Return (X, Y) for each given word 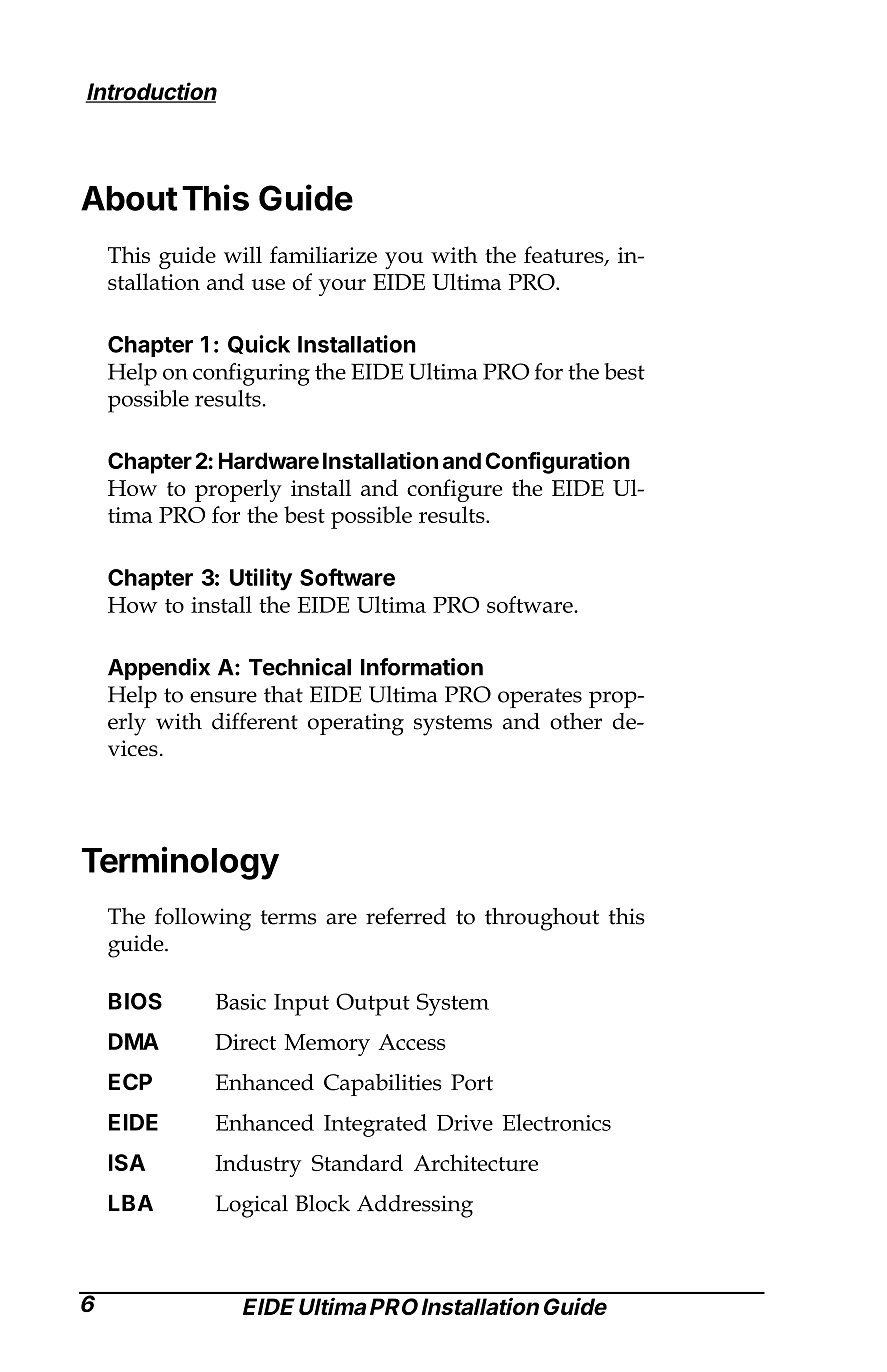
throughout (542, 919)
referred (406, 916)
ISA (127, 1162)
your (342, 287)
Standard (357, 1162)
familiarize (323, 254)
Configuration (557, 463)
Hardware (269, 460)
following (203, 919)
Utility (261, 579)
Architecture (476, 1162)
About (129, 198)
